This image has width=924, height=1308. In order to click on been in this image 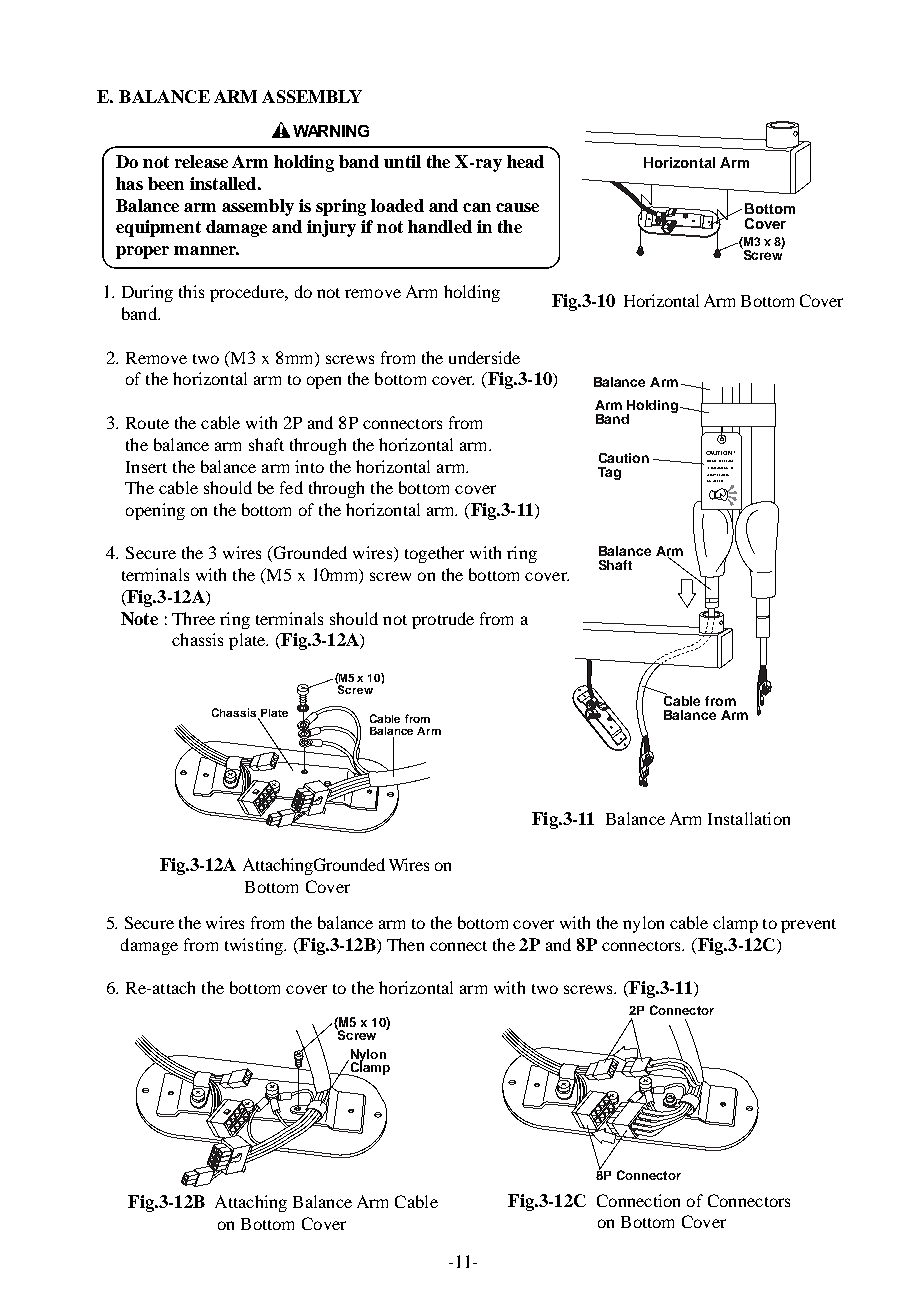, I will do `click(166, 183)`.
